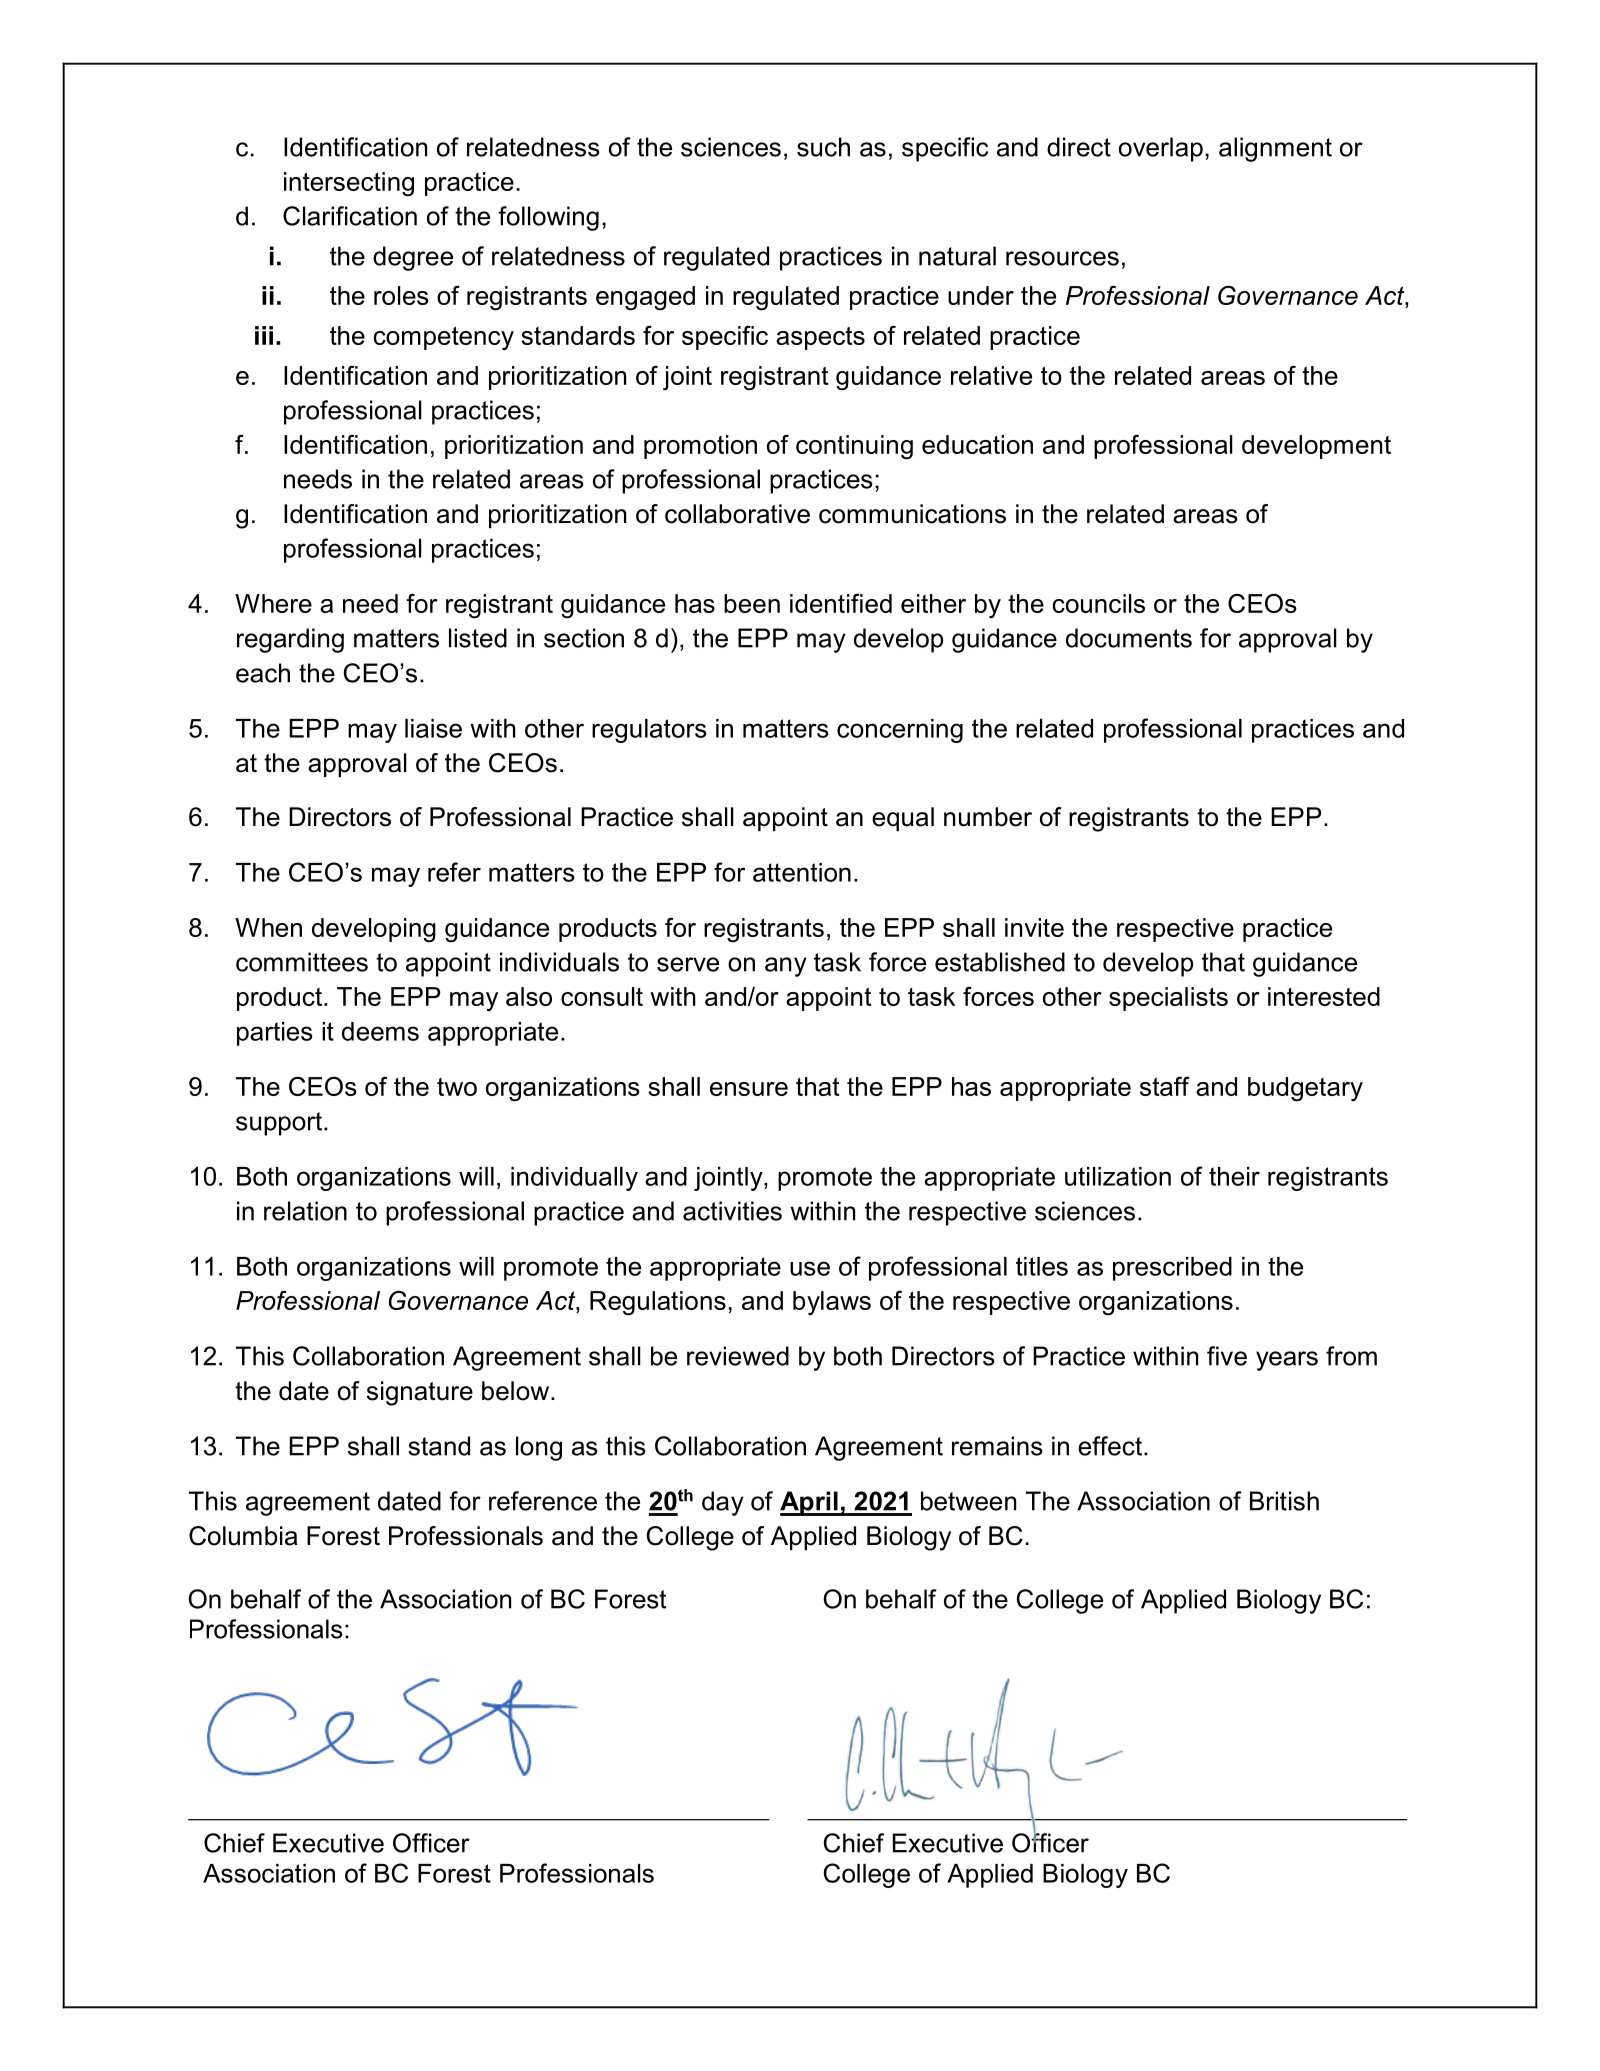 Image resolution: width=1600 pixels, height=2071 pixels. I want to click on April, so click(810, 1503).
